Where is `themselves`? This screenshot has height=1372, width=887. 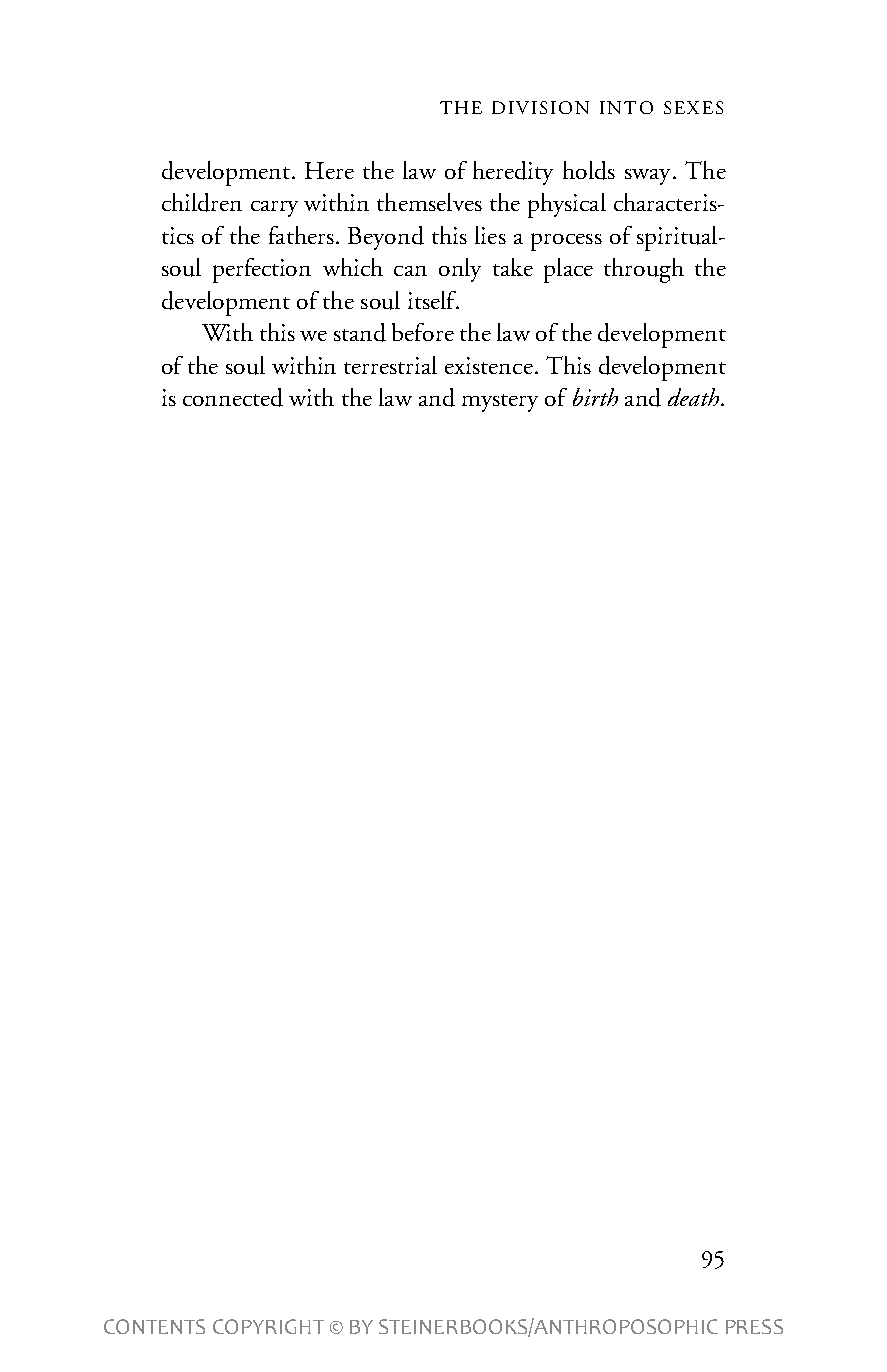
themselves is located at coordinates (429, 202).
